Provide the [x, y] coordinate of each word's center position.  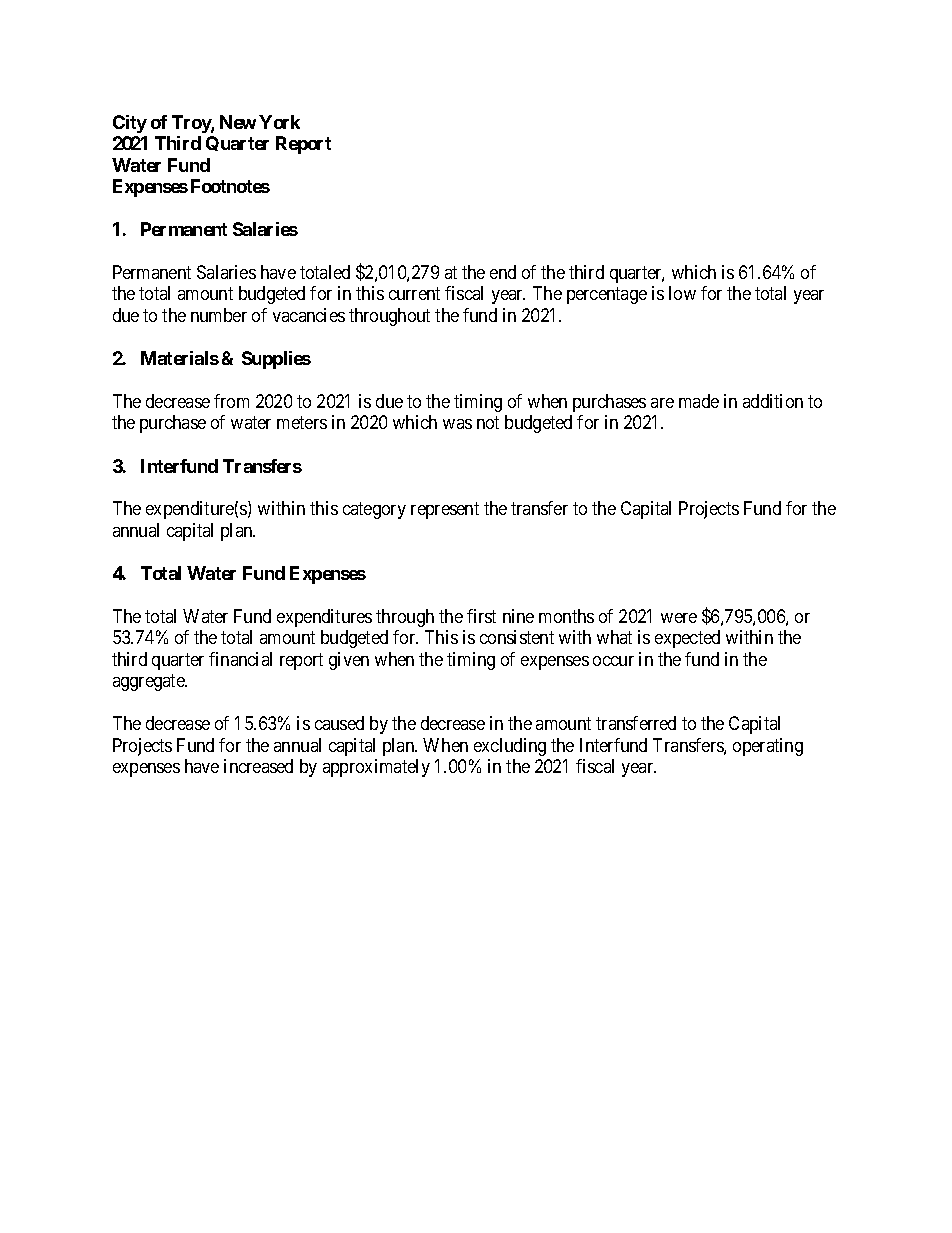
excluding [510, 747]
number [219, 315]
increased [258, 766]
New [238, 122]
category [374, 510]
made [699, 401]
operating [768, 747]
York [279, 122]
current [414, 294]
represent [445, 510]
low [682, 293]
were [679, 618]
